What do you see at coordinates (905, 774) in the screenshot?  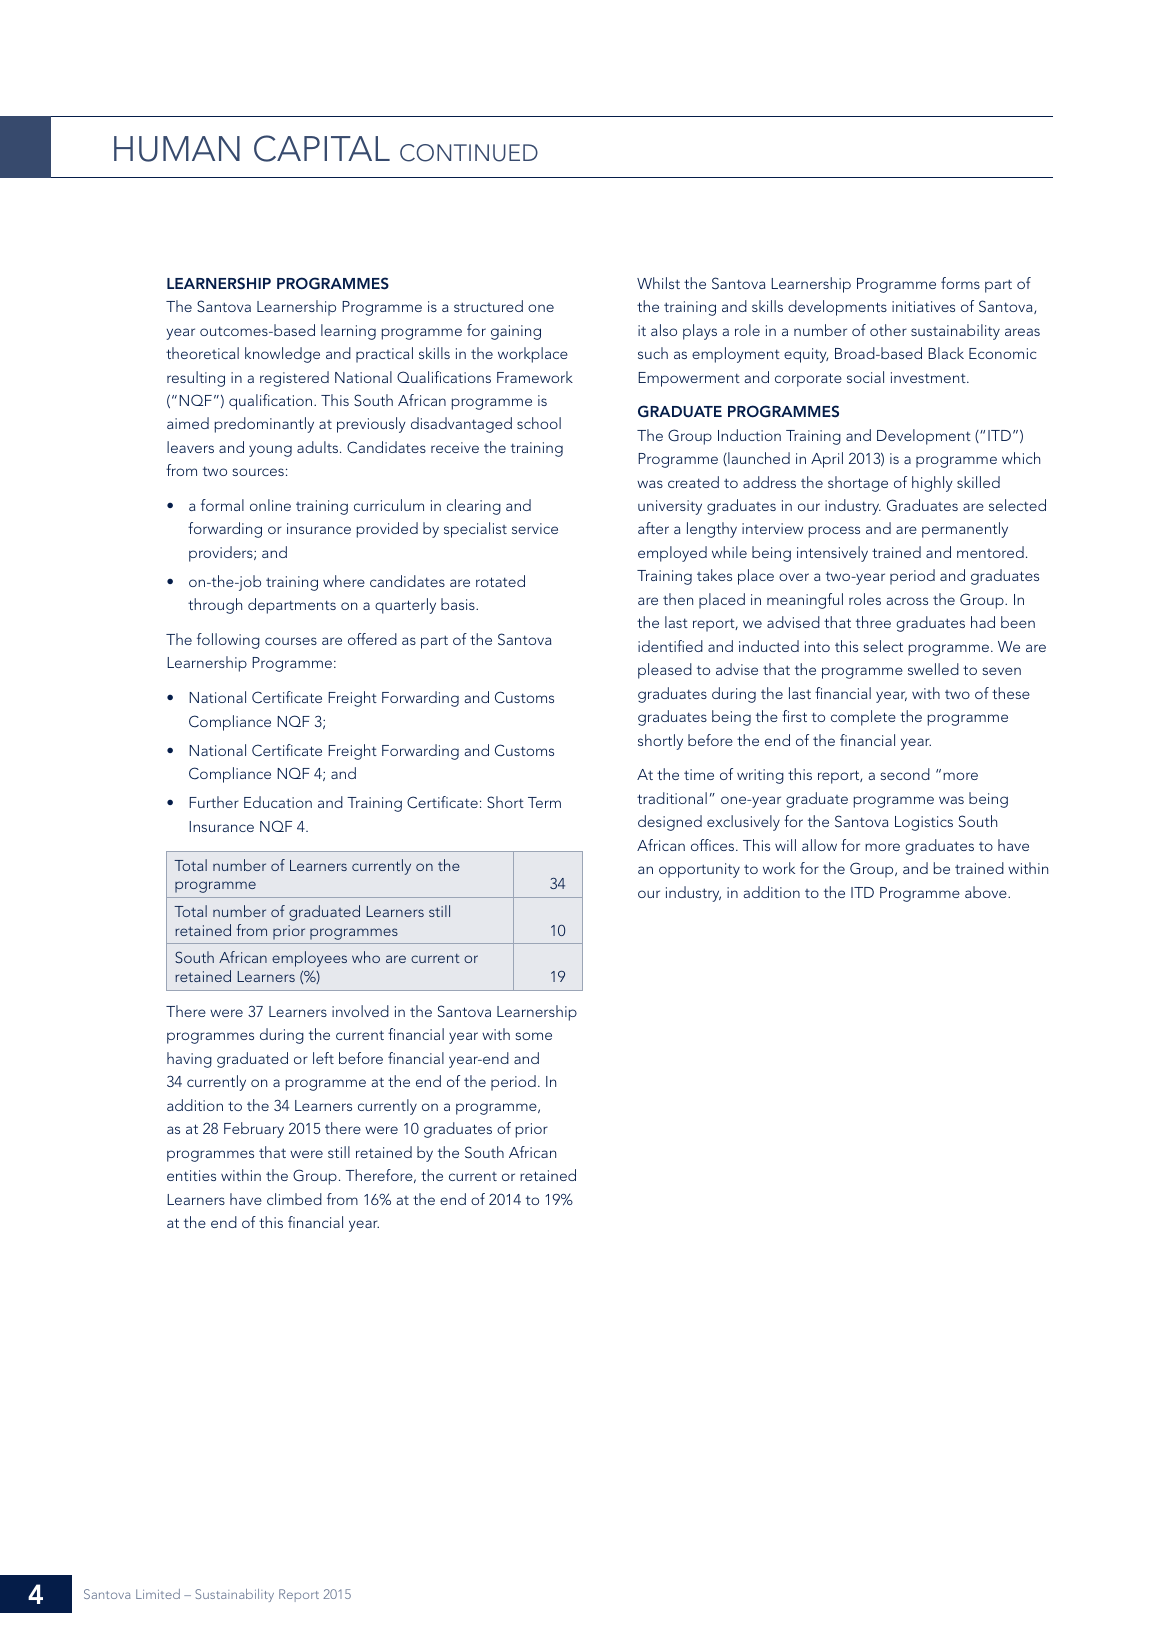 I see `second` at bounding box center [905, 774].
